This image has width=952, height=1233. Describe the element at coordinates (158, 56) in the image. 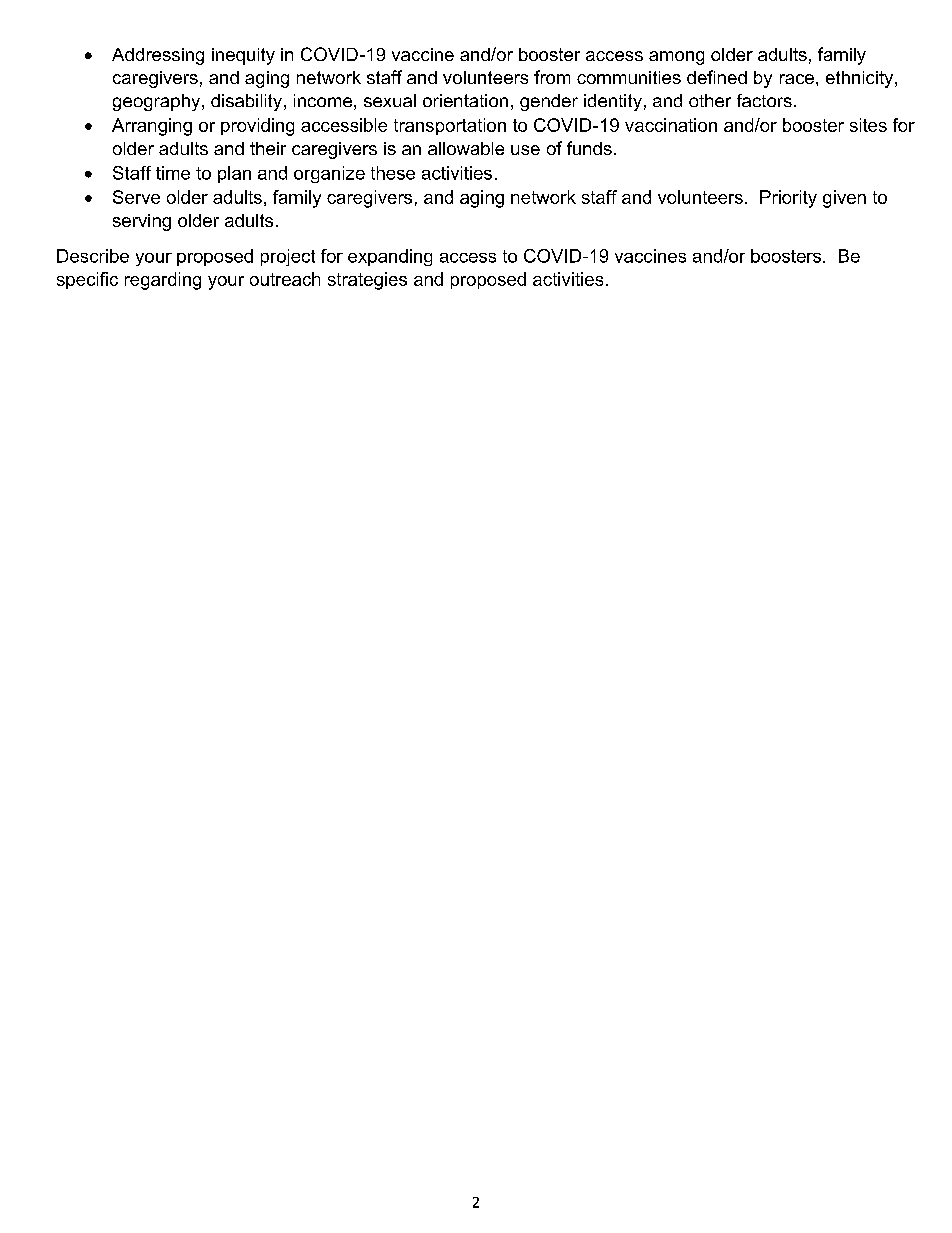

I see `Addressing` at that location.
